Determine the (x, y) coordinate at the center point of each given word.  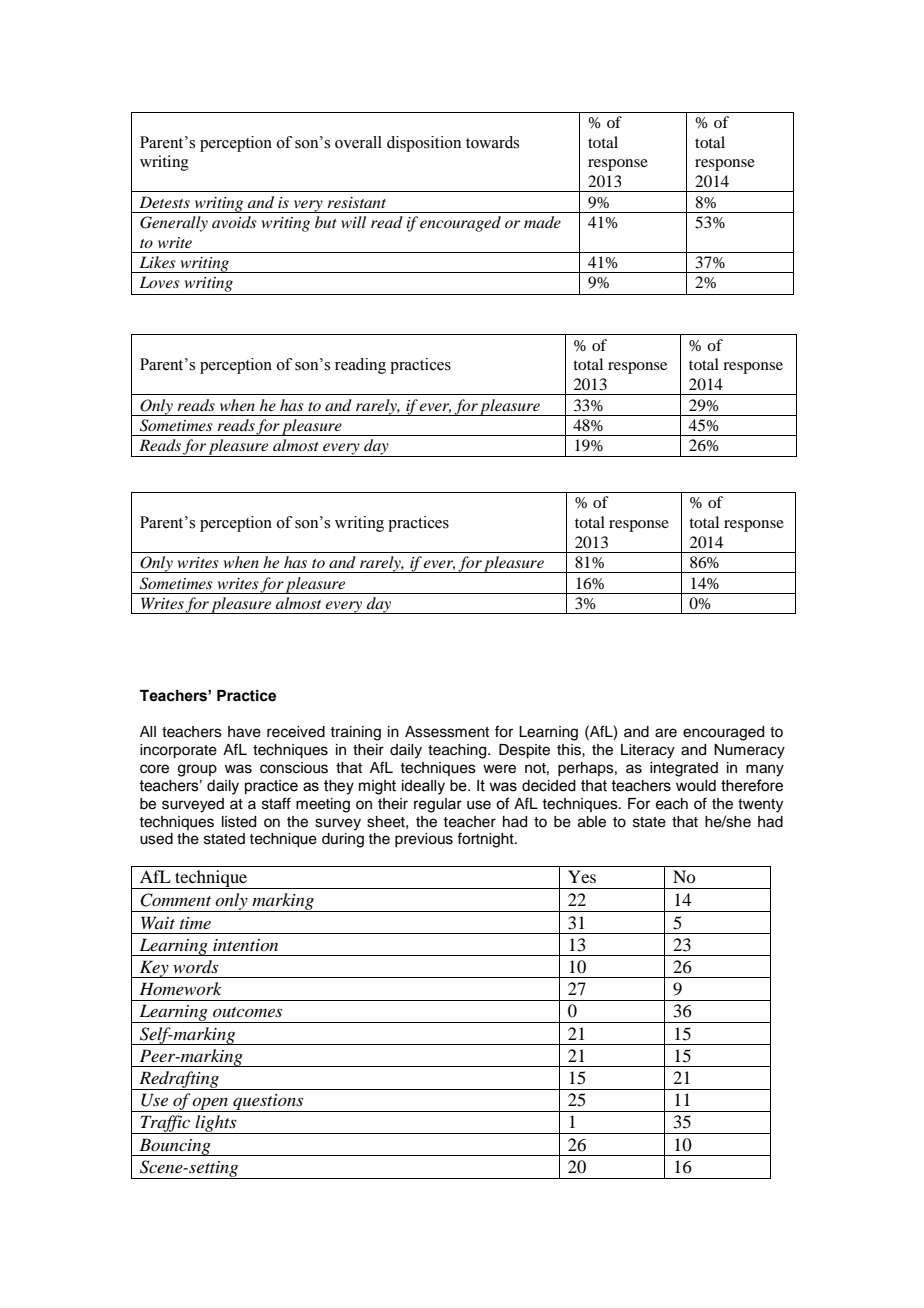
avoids (234, 222)
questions (268, 1103)
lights (216, 1124)
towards (492, 142)
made (542, 222)
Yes (582, 876)
